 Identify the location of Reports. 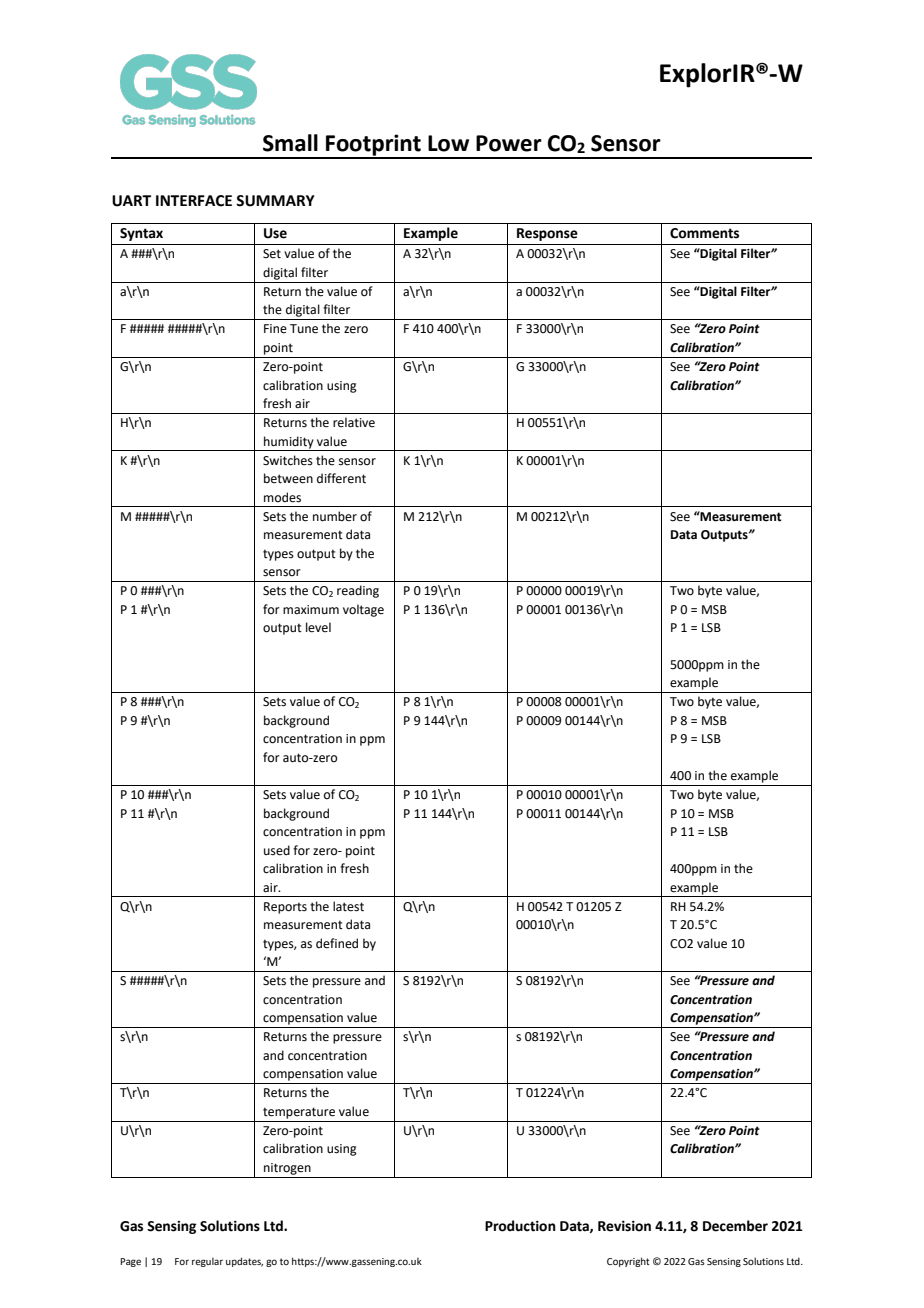
(285, 908).
